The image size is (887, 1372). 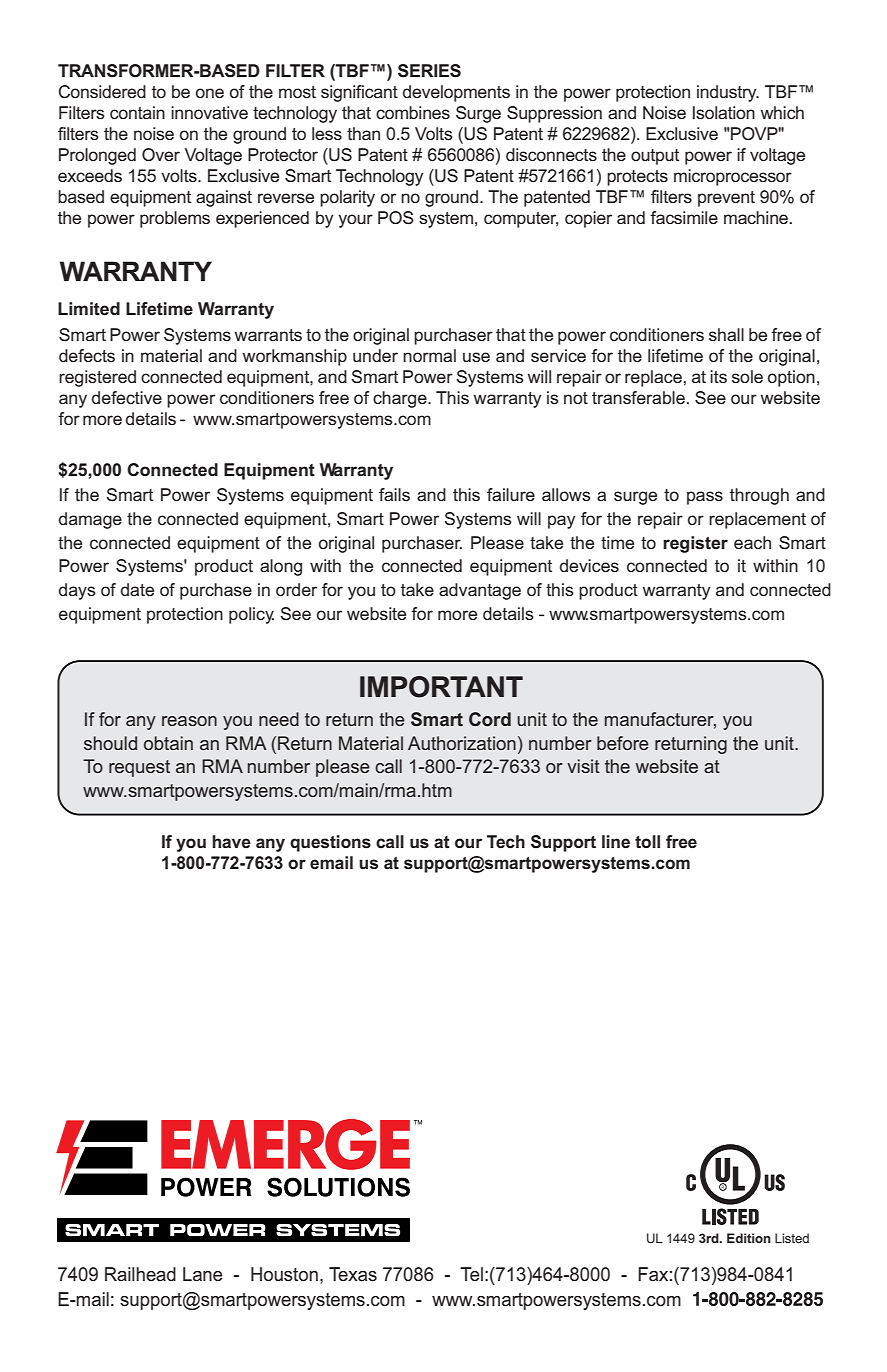 What do you see at coordinates (137, 112) in the document?
I see `contain` at bounding box center [137, 112].
